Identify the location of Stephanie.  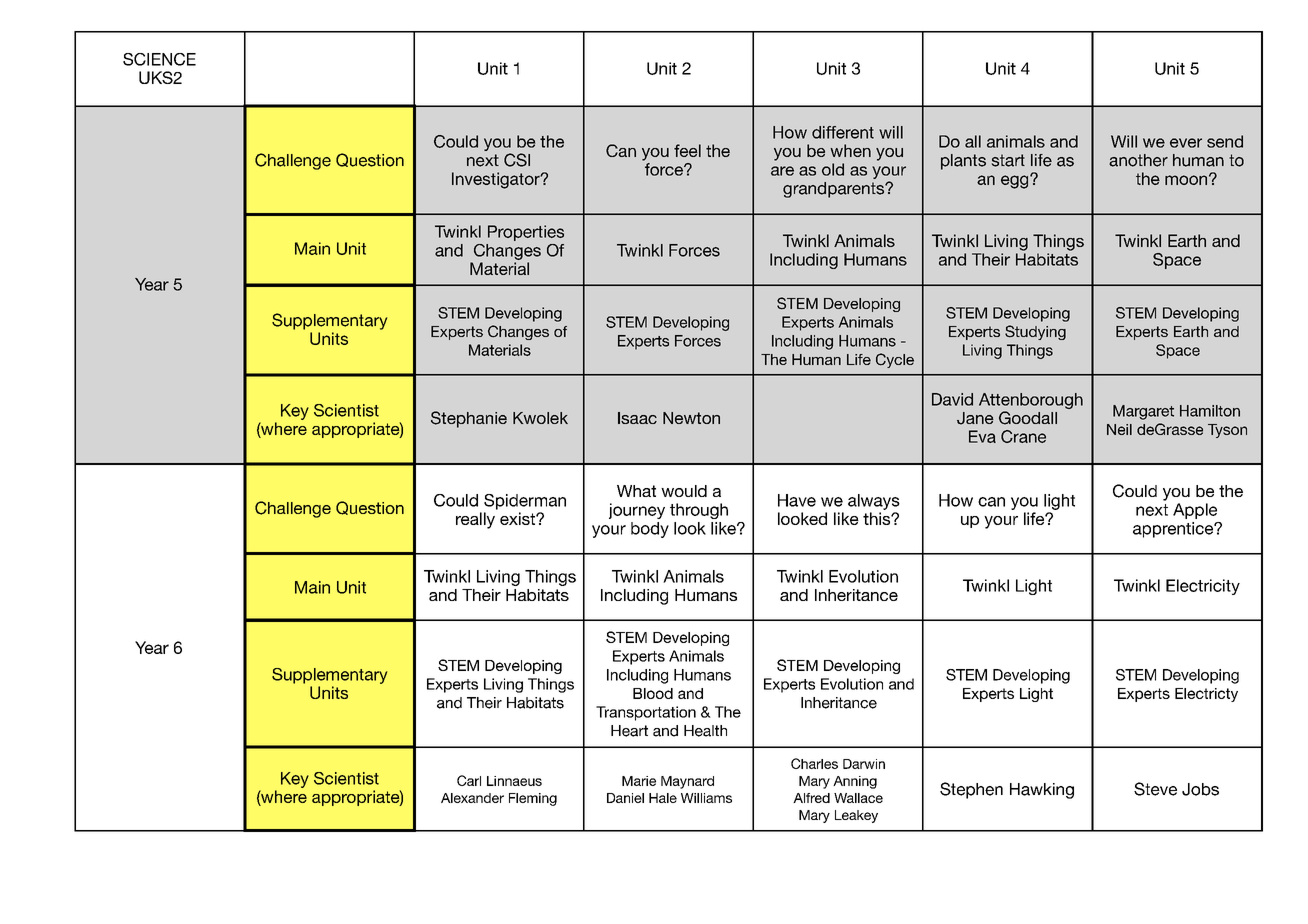
(469, 419).
